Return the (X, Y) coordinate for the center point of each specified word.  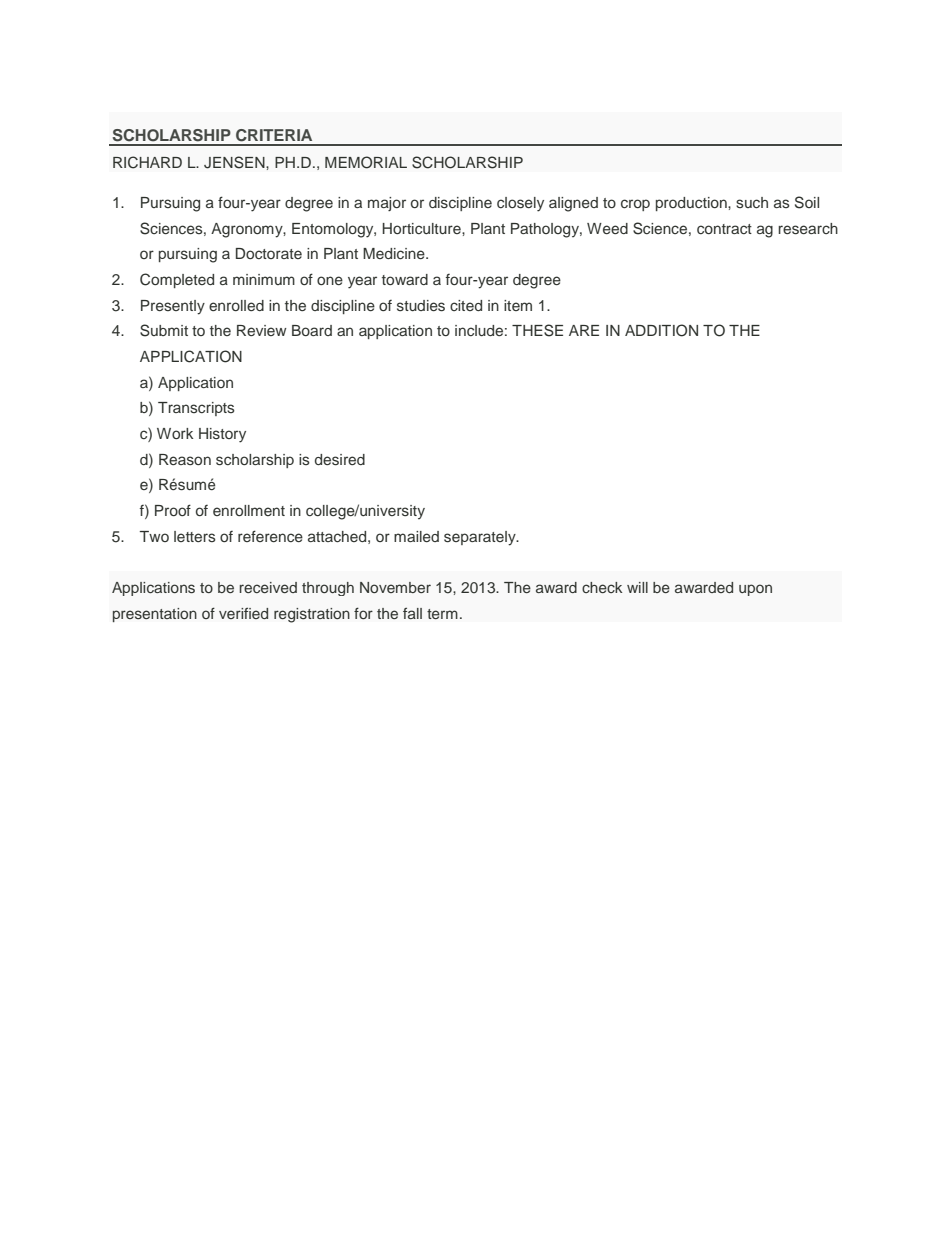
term (442, 614)
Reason (185, 460)
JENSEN (235, 162)
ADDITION (661, 330)
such (752, 203)
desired (340, 460)
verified (243, 613)
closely (520, 204)
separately (481, 538)
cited (466, 305)
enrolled (236, 305)
